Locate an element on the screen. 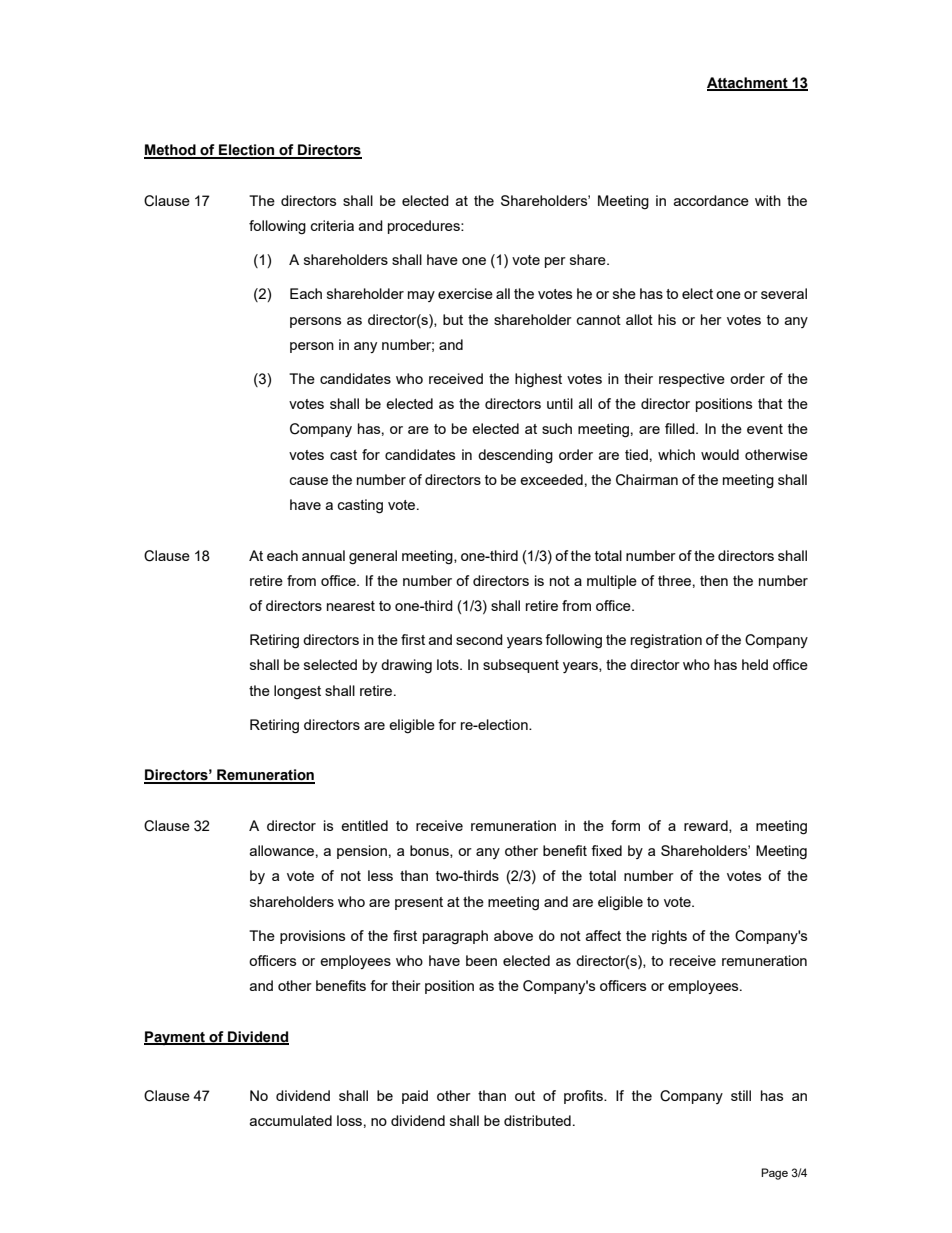  registration is located at coordinates (666, 641).
